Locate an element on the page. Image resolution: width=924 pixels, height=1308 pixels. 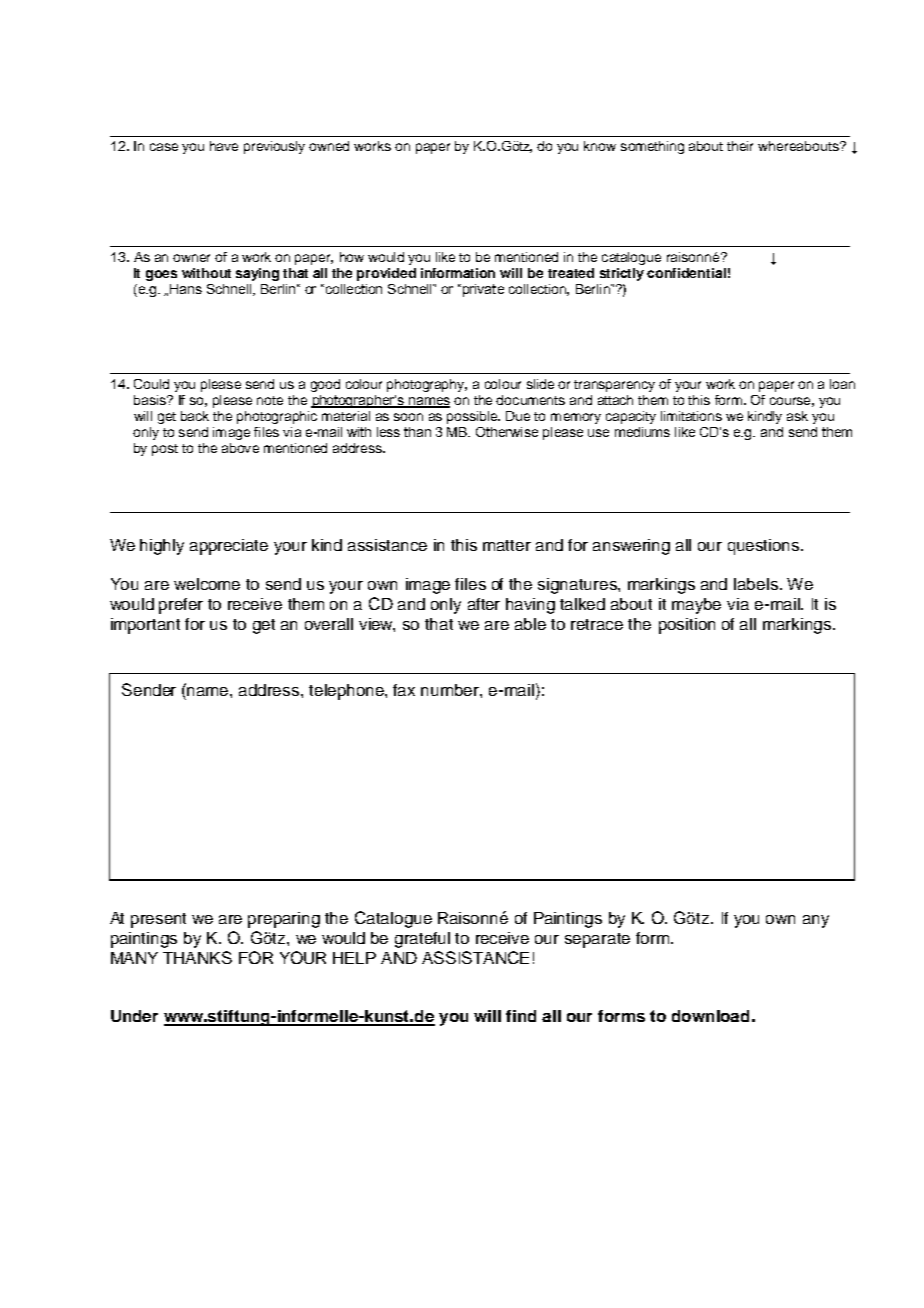
know is located at coordinates (600, 146).
